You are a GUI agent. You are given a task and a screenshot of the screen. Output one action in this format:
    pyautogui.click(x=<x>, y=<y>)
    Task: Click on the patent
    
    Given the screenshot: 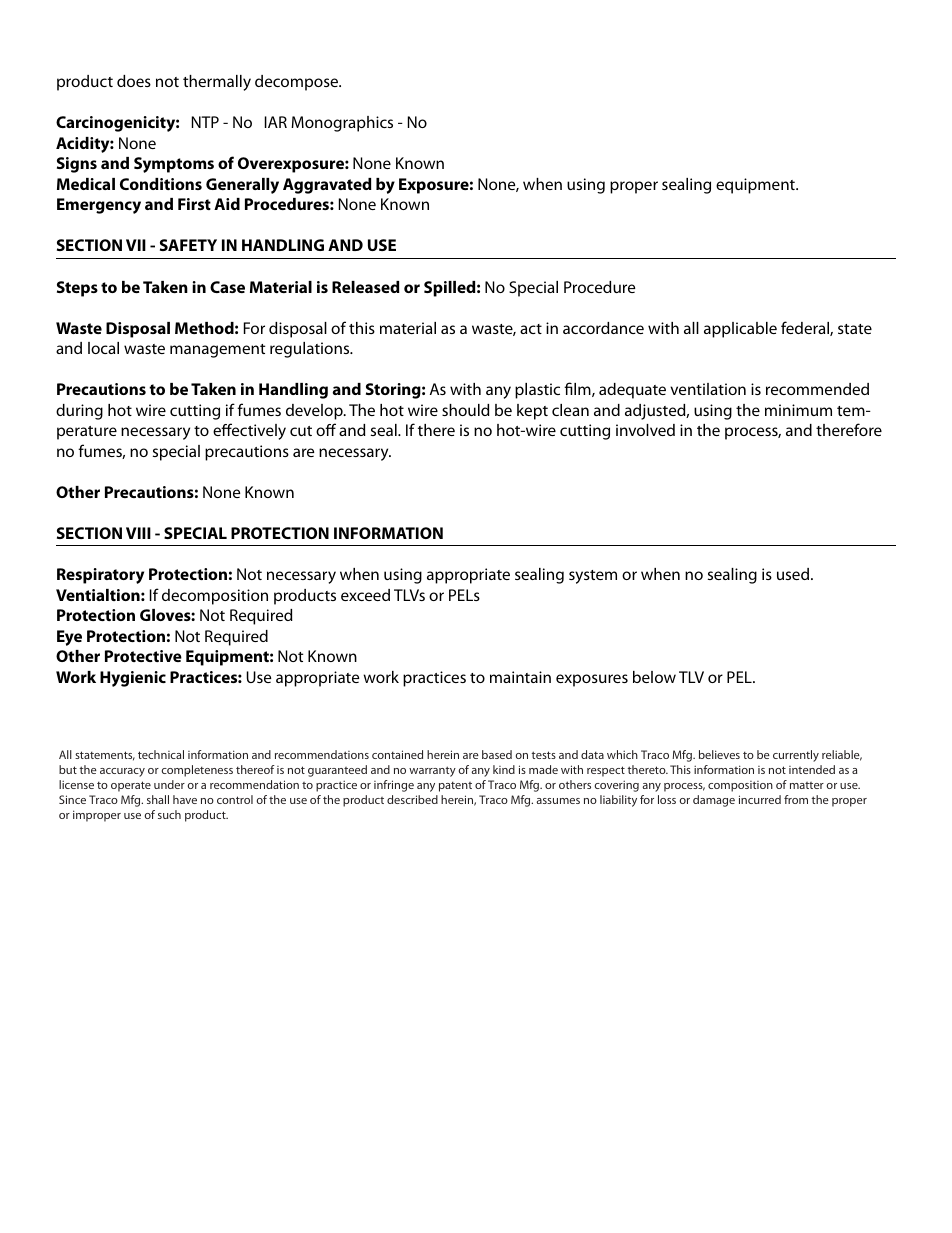 What is the action you would take?
    pyautogui.click(x=455, y=786)
